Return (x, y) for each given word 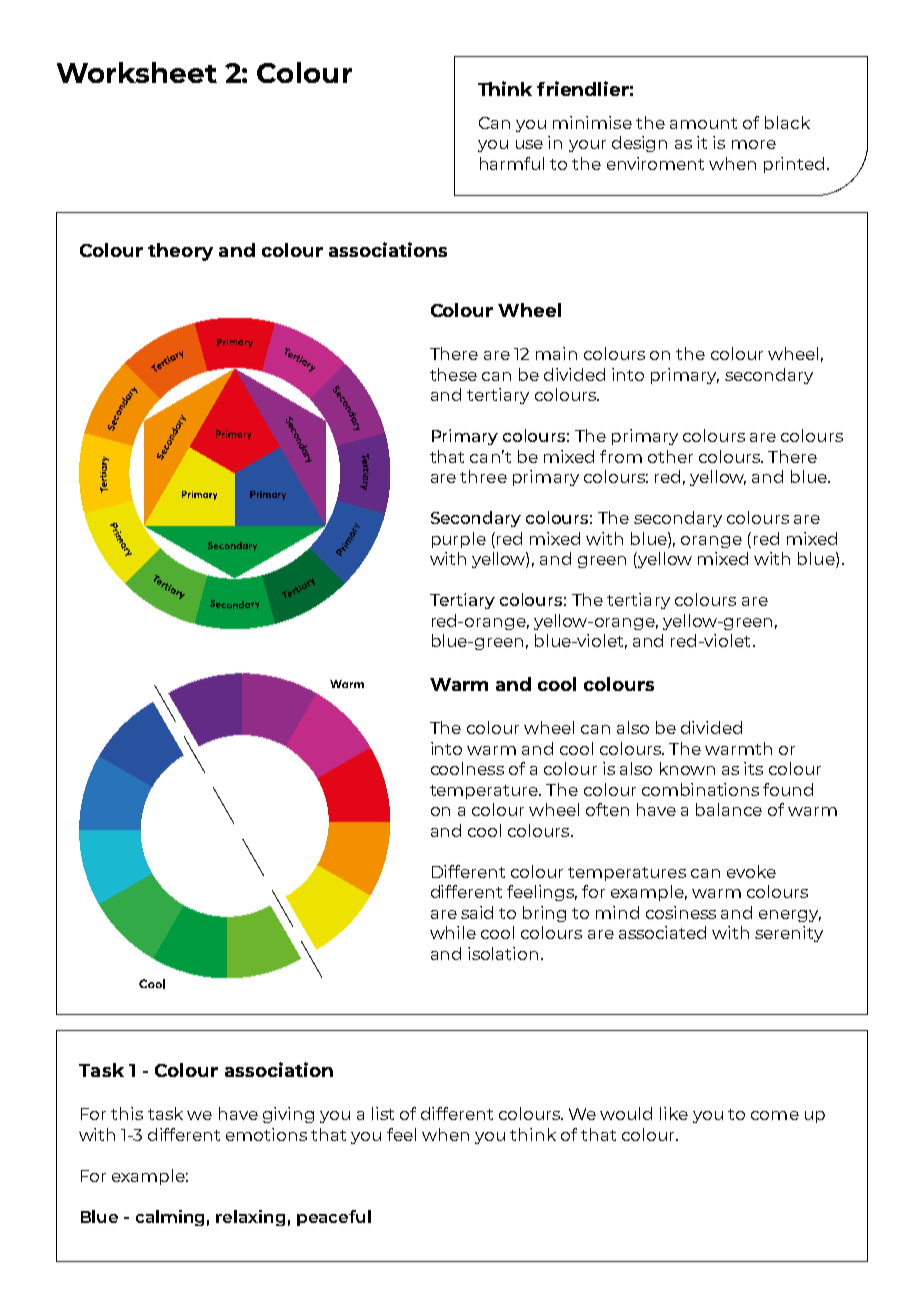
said (477, 912)
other (670, 456)
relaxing (250, 1218)
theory (180, 252)
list (383, 1113)
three (483, 476)
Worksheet (137, 72)
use (529, 144)
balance (729, 809)
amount (703, 123)
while (453, 932)
